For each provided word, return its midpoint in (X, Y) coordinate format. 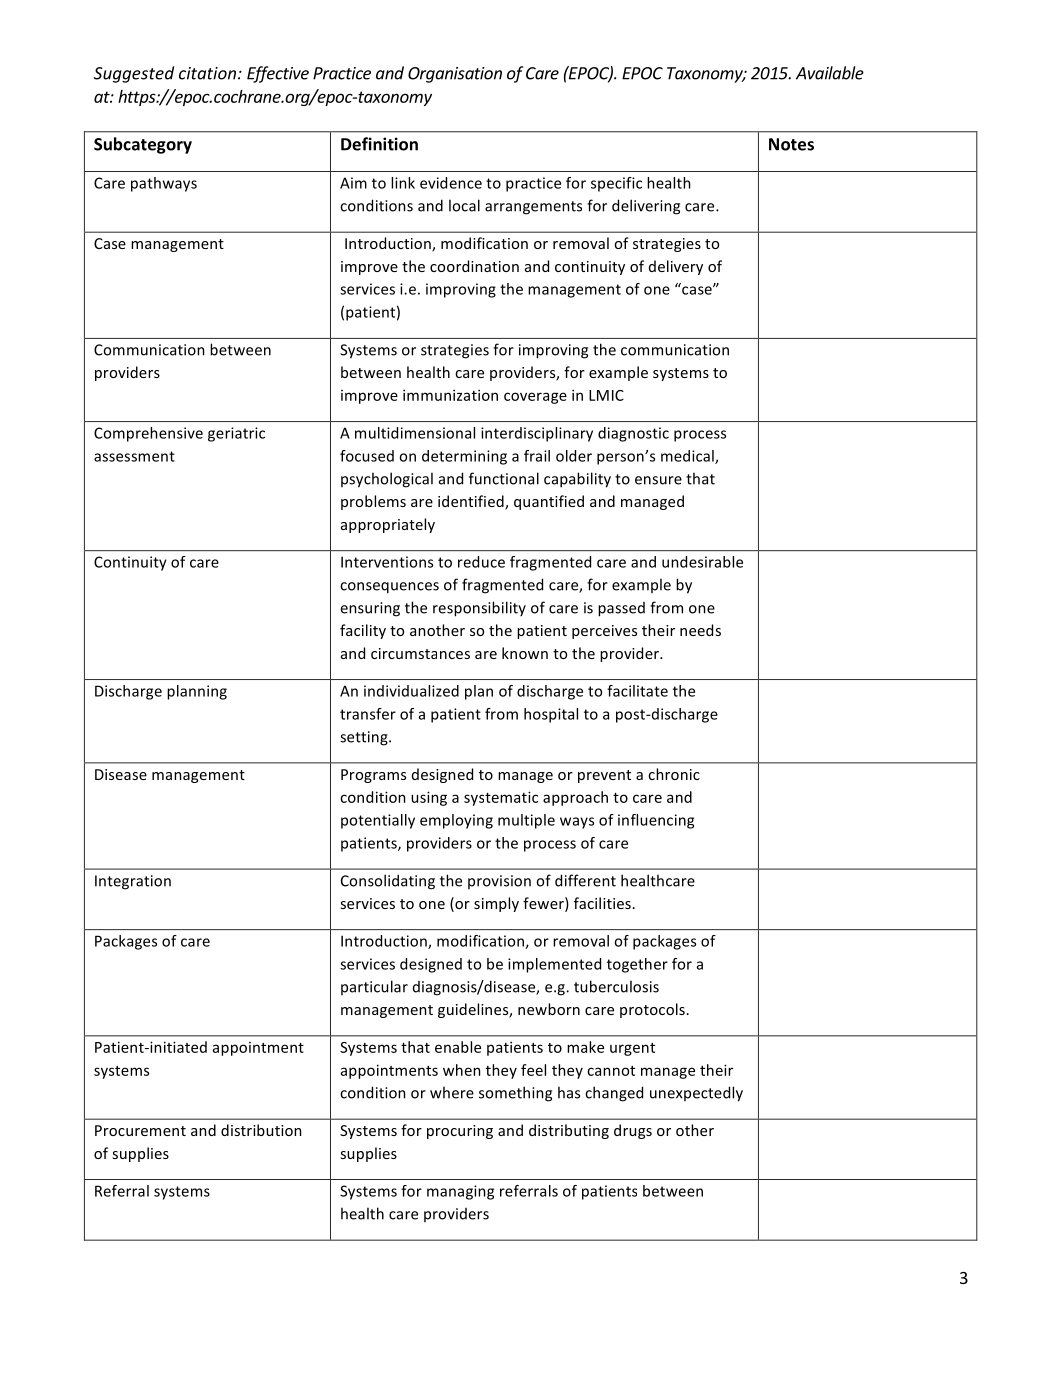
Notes (791, 144)
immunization (450, 395)
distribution (261, 1130)
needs (700, 630)
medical (688, 457)
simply (496, 904)
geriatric (236, 434)
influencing (656, 821)
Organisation (455, 75)
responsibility (479, 609)
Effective (278, 74)
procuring (460, 1132)
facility (363, 631)
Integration (133, 882)
